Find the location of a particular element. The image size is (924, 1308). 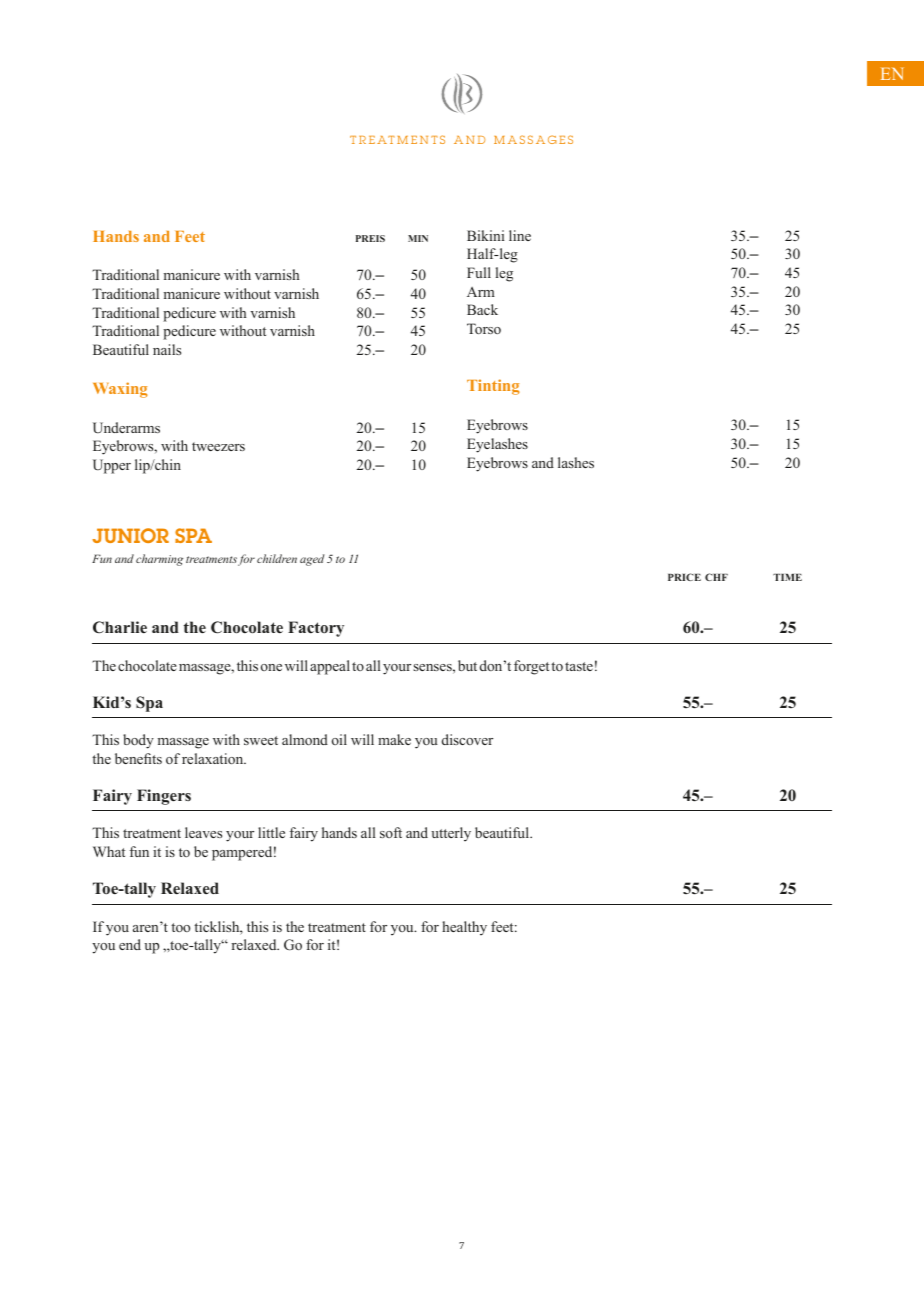

Full is located at coordinates (479, 272).
